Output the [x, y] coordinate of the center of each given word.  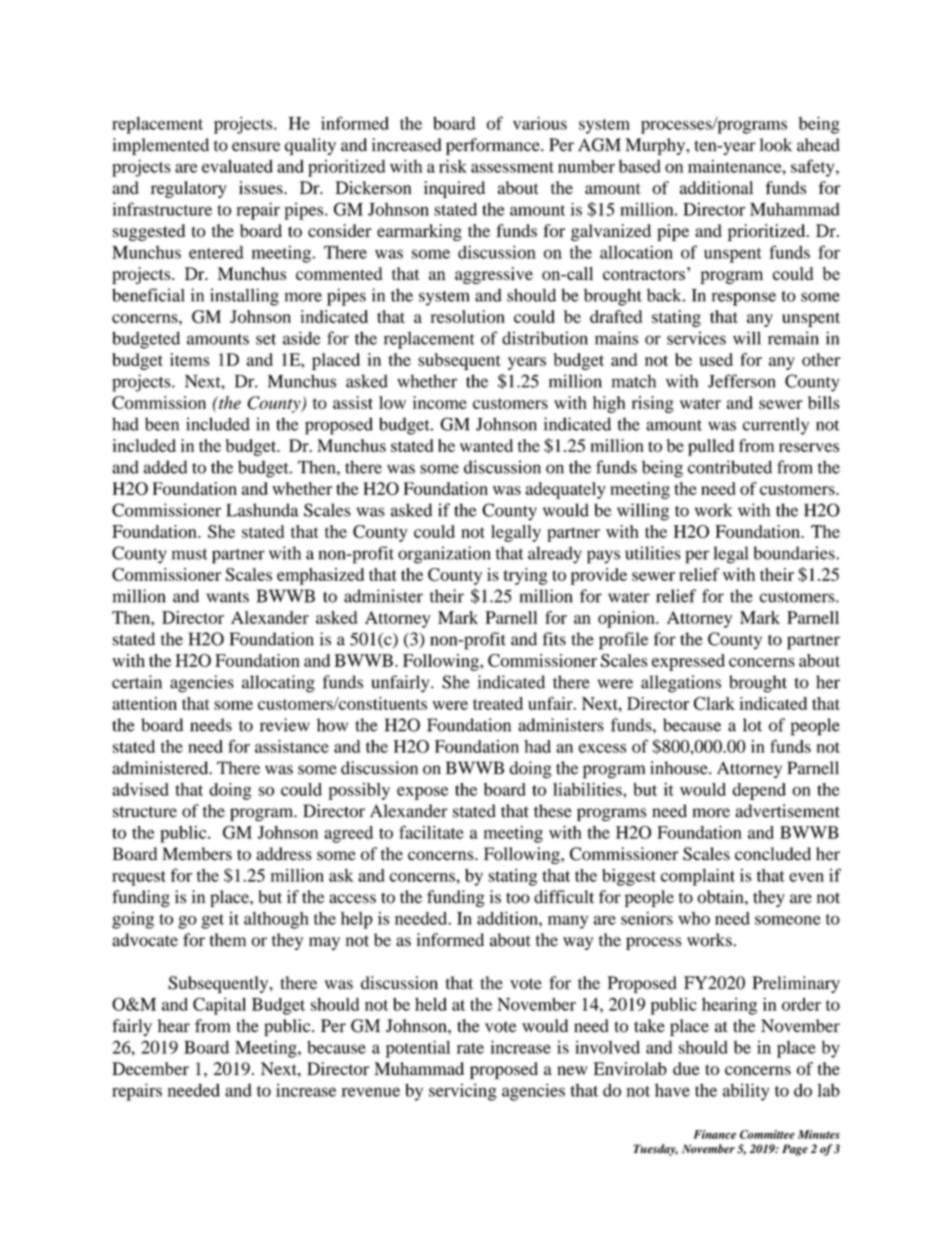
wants [228, 597]
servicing [463, 1092]
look [776, 145]
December [150, 1068]
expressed [688, 662]
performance [494, 146]
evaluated [237, 166]
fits [554, 639]
